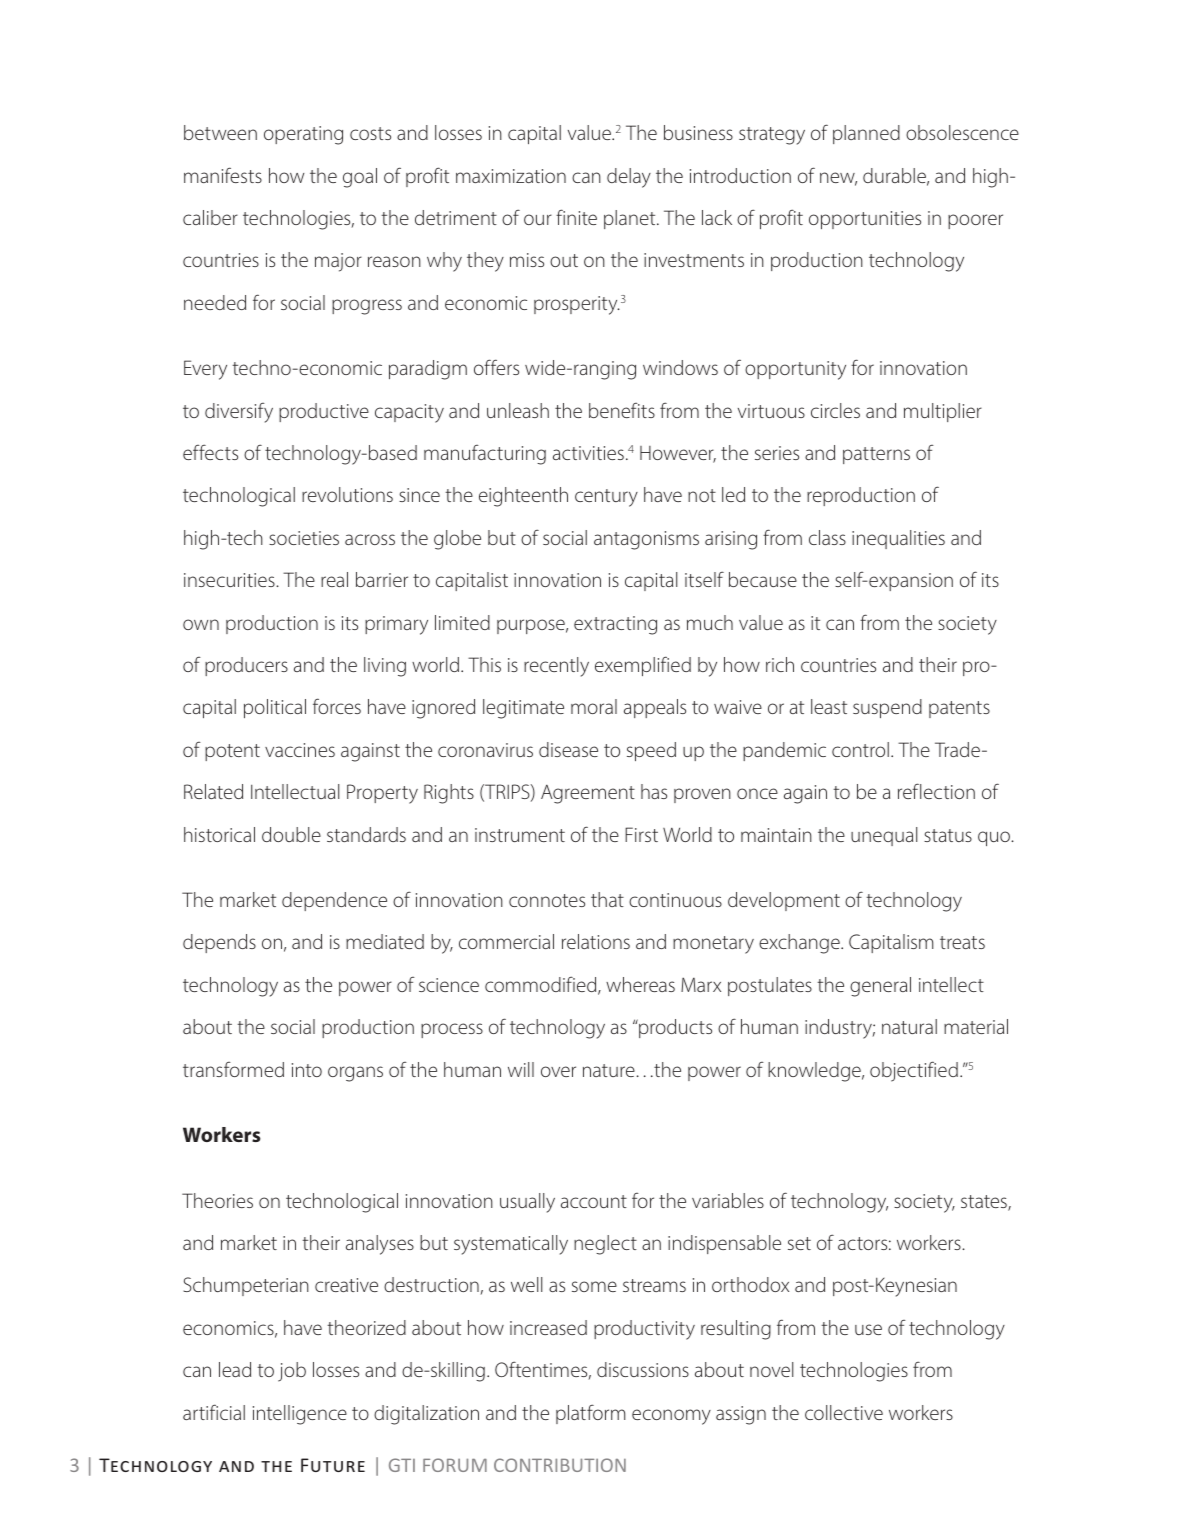 Image resolution: width=1179 pixels, height=1526 pixels. Describe the element at coordinates (866, 134) in the screenshot. I see `planned` at that location.
